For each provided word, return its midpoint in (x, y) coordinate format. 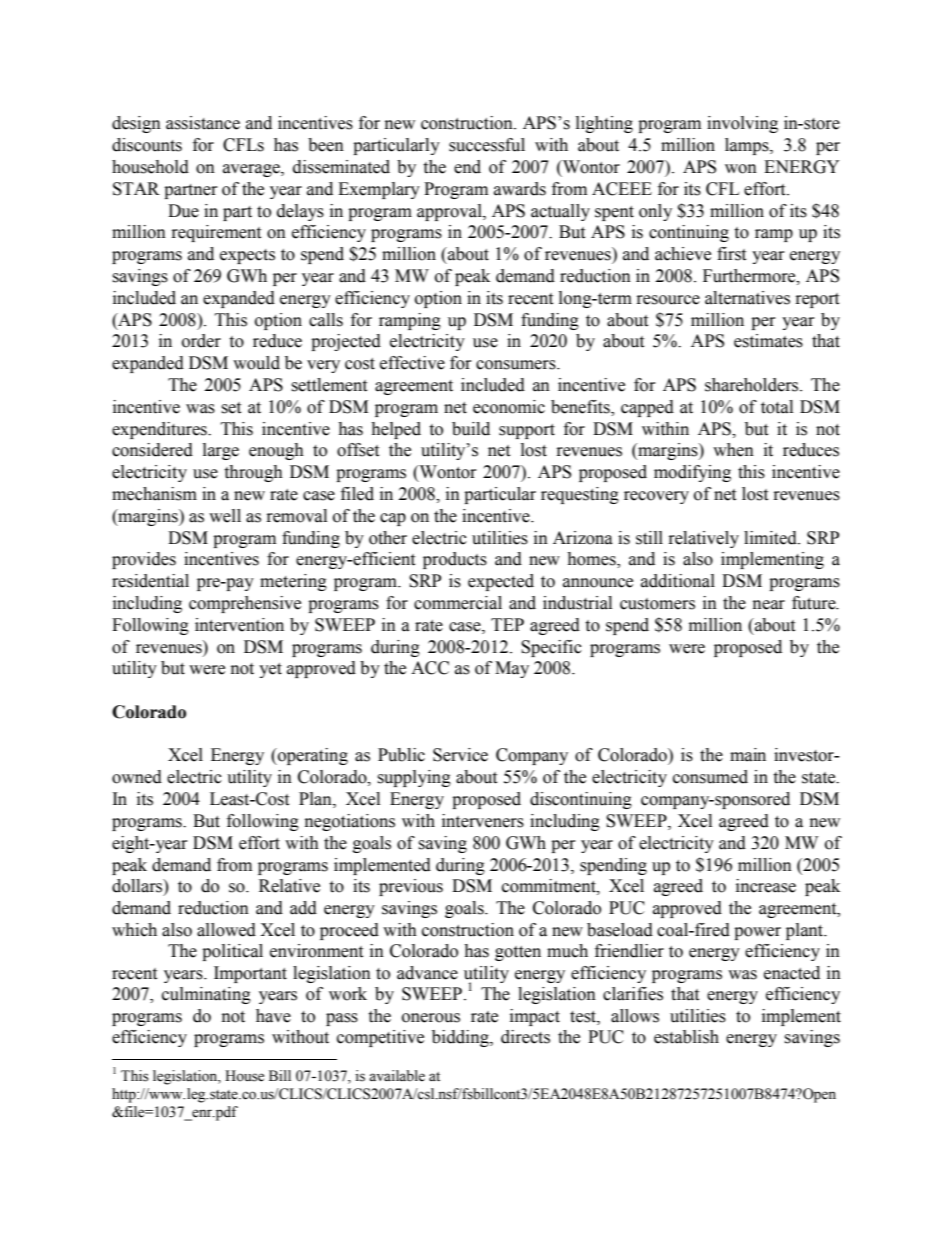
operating (312, 756)
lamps (748, 146)
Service (460, 755)
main (748, 755)
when (733, 450)
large (221, 451)
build (471, 429)
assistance (203, 123)
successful (487, 145)
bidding (461, 1038)
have (273, 1016)
